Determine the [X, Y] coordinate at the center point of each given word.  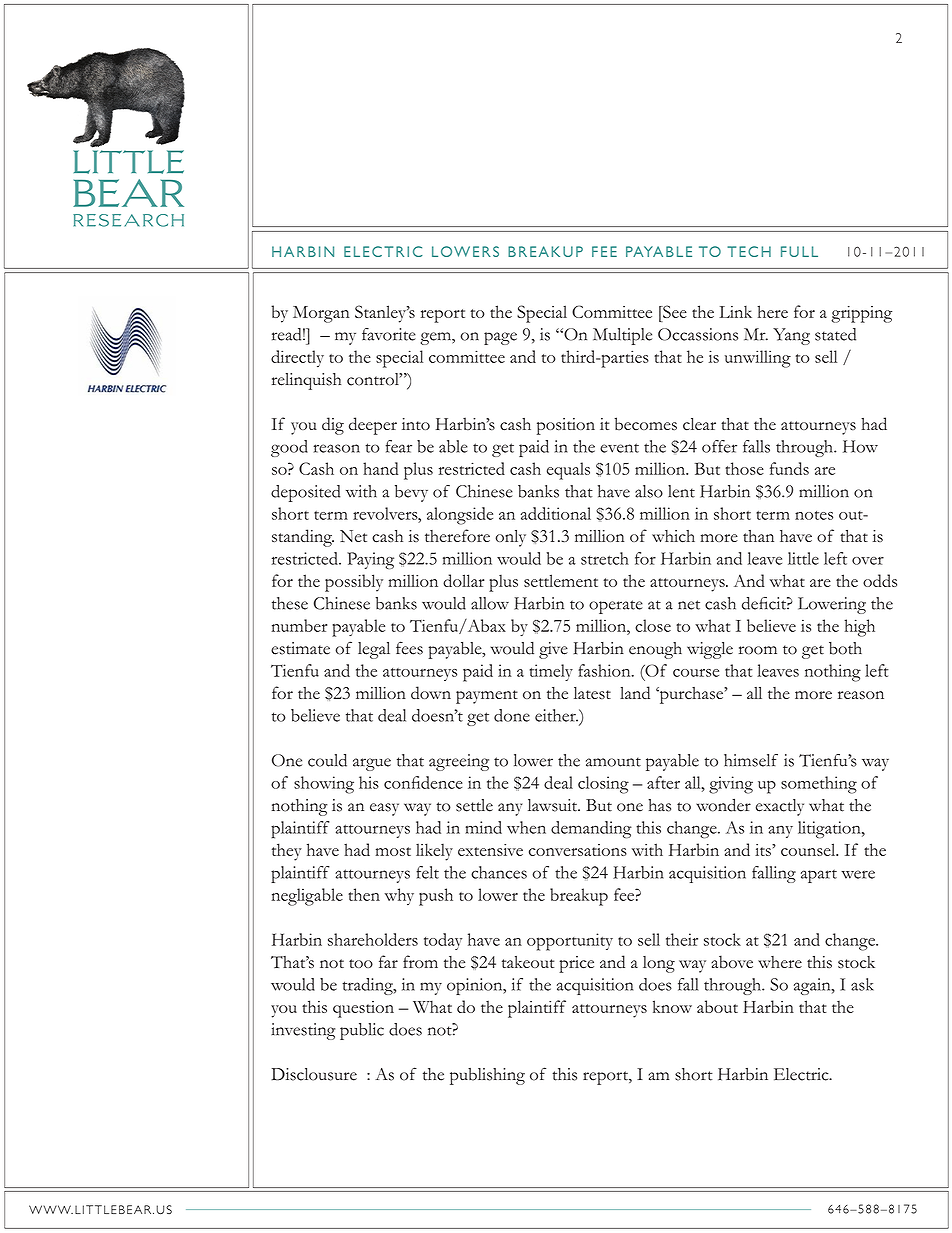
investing [303, 1031]
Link [735, 311]
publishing [487, 1076]
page [500, 338]
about [717, 1006]
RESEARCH [128, 220]
